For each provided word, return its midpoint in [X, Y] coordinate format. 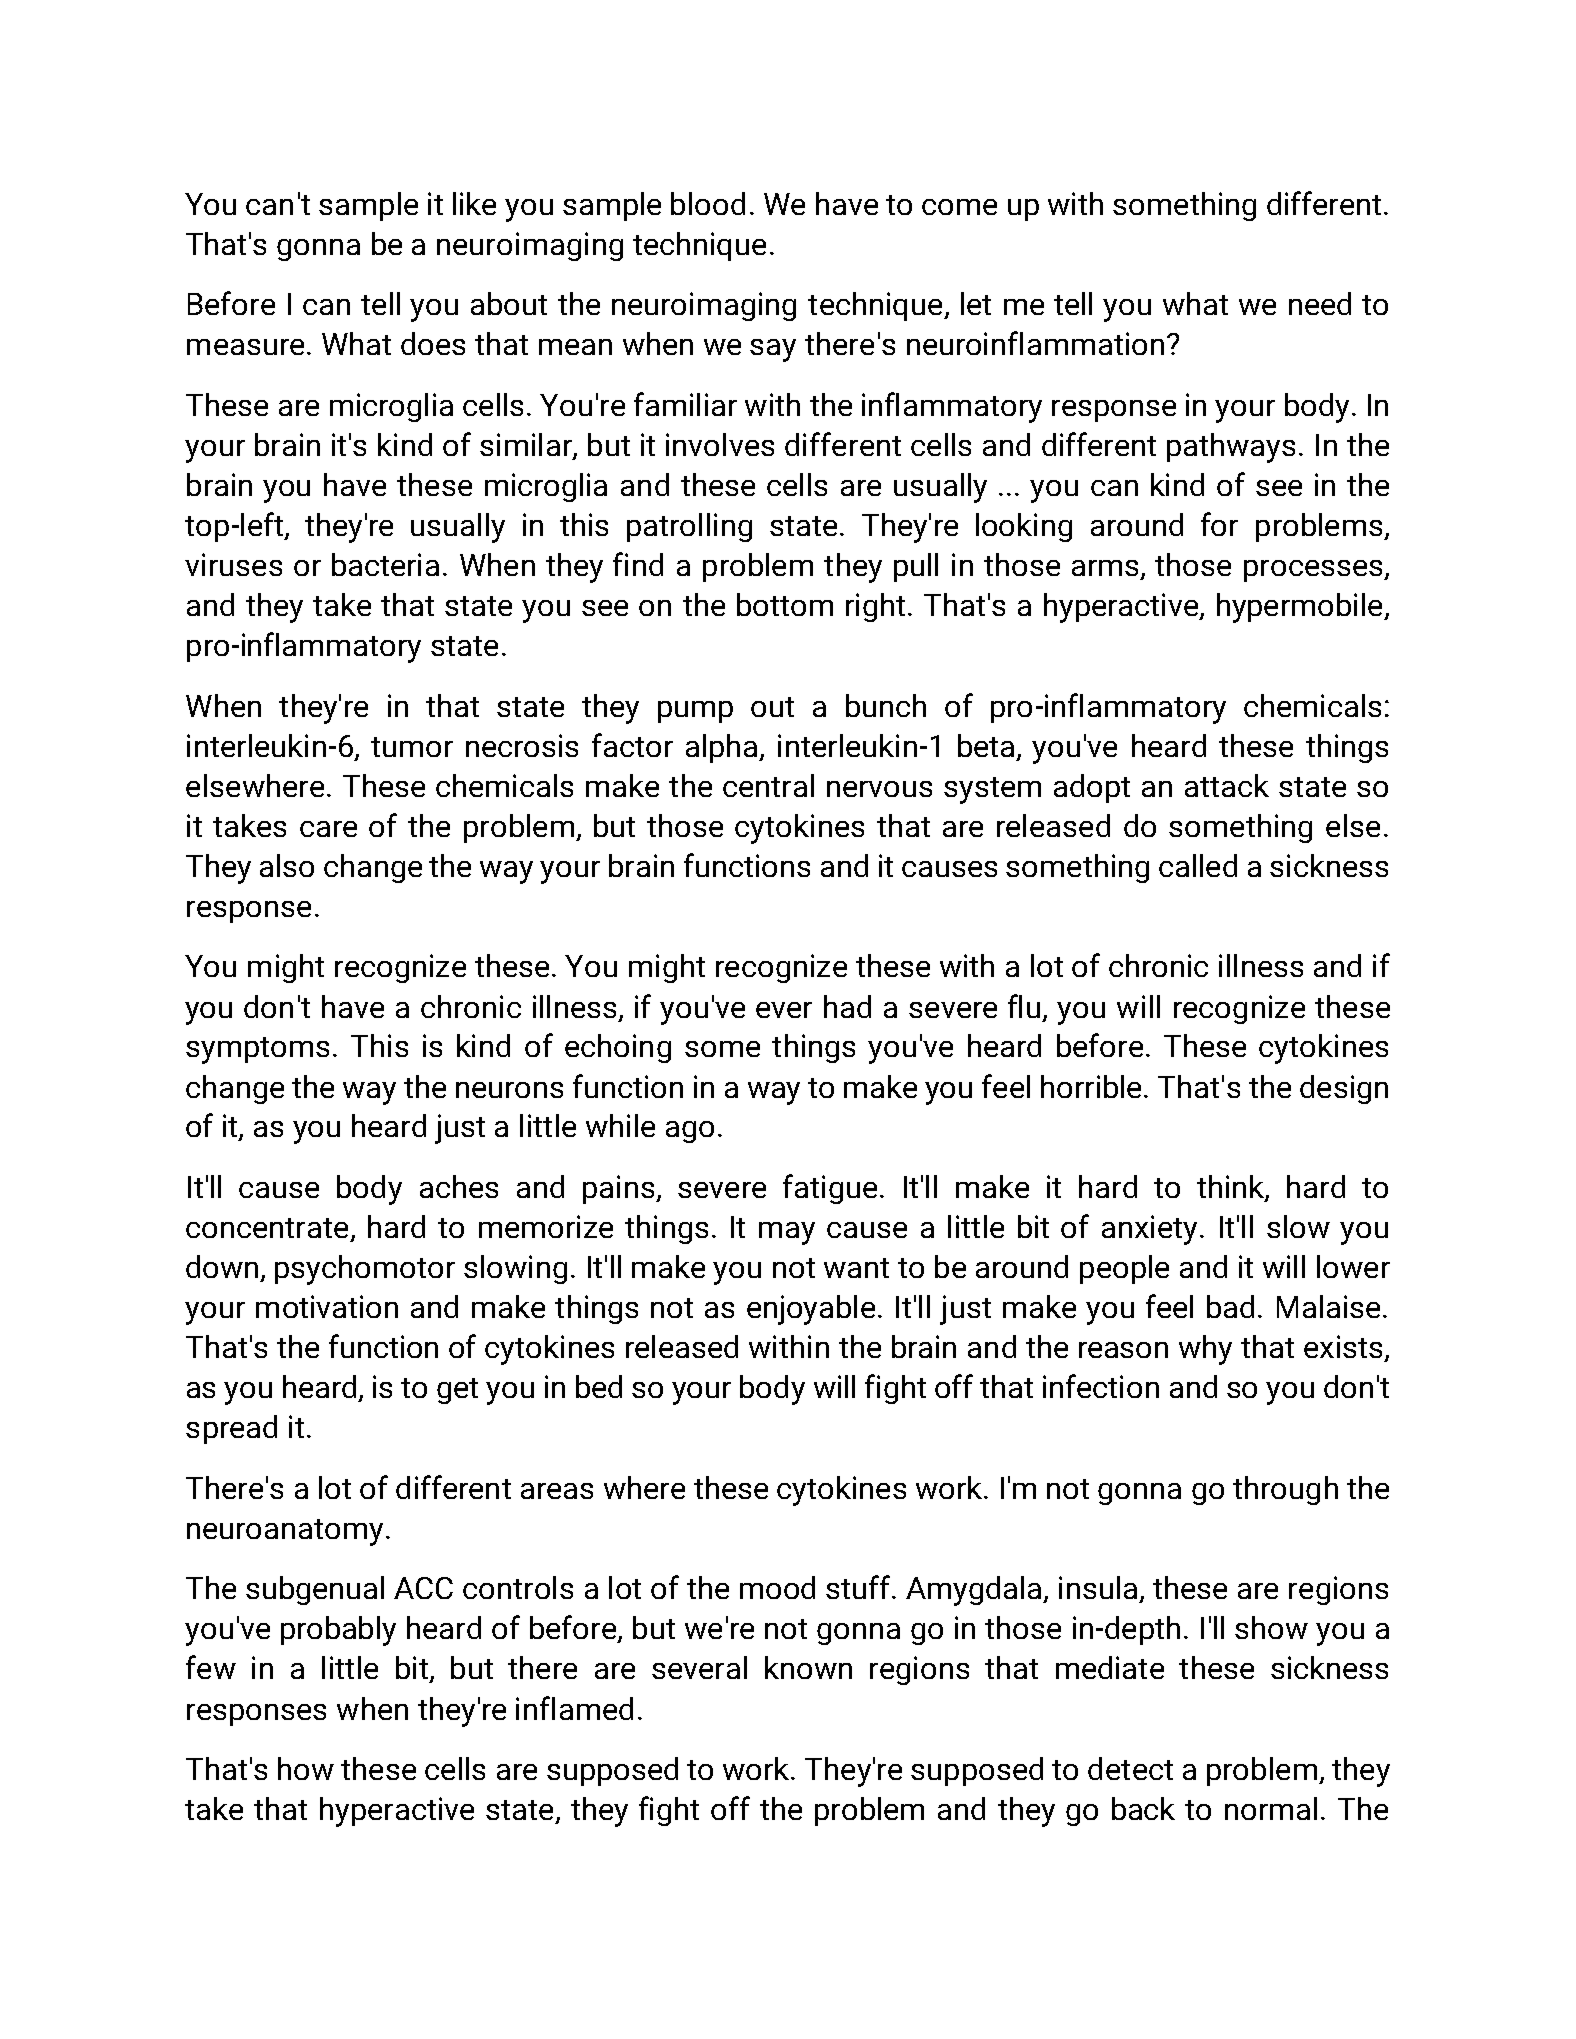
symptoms [257, 1050]
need [1320, 303]
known [808, 1667]
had [847, 1006]
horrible [1093, 1086]
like [474, 203]
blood [708, 203]
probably [338, 1631]
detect [1130, 1768]
